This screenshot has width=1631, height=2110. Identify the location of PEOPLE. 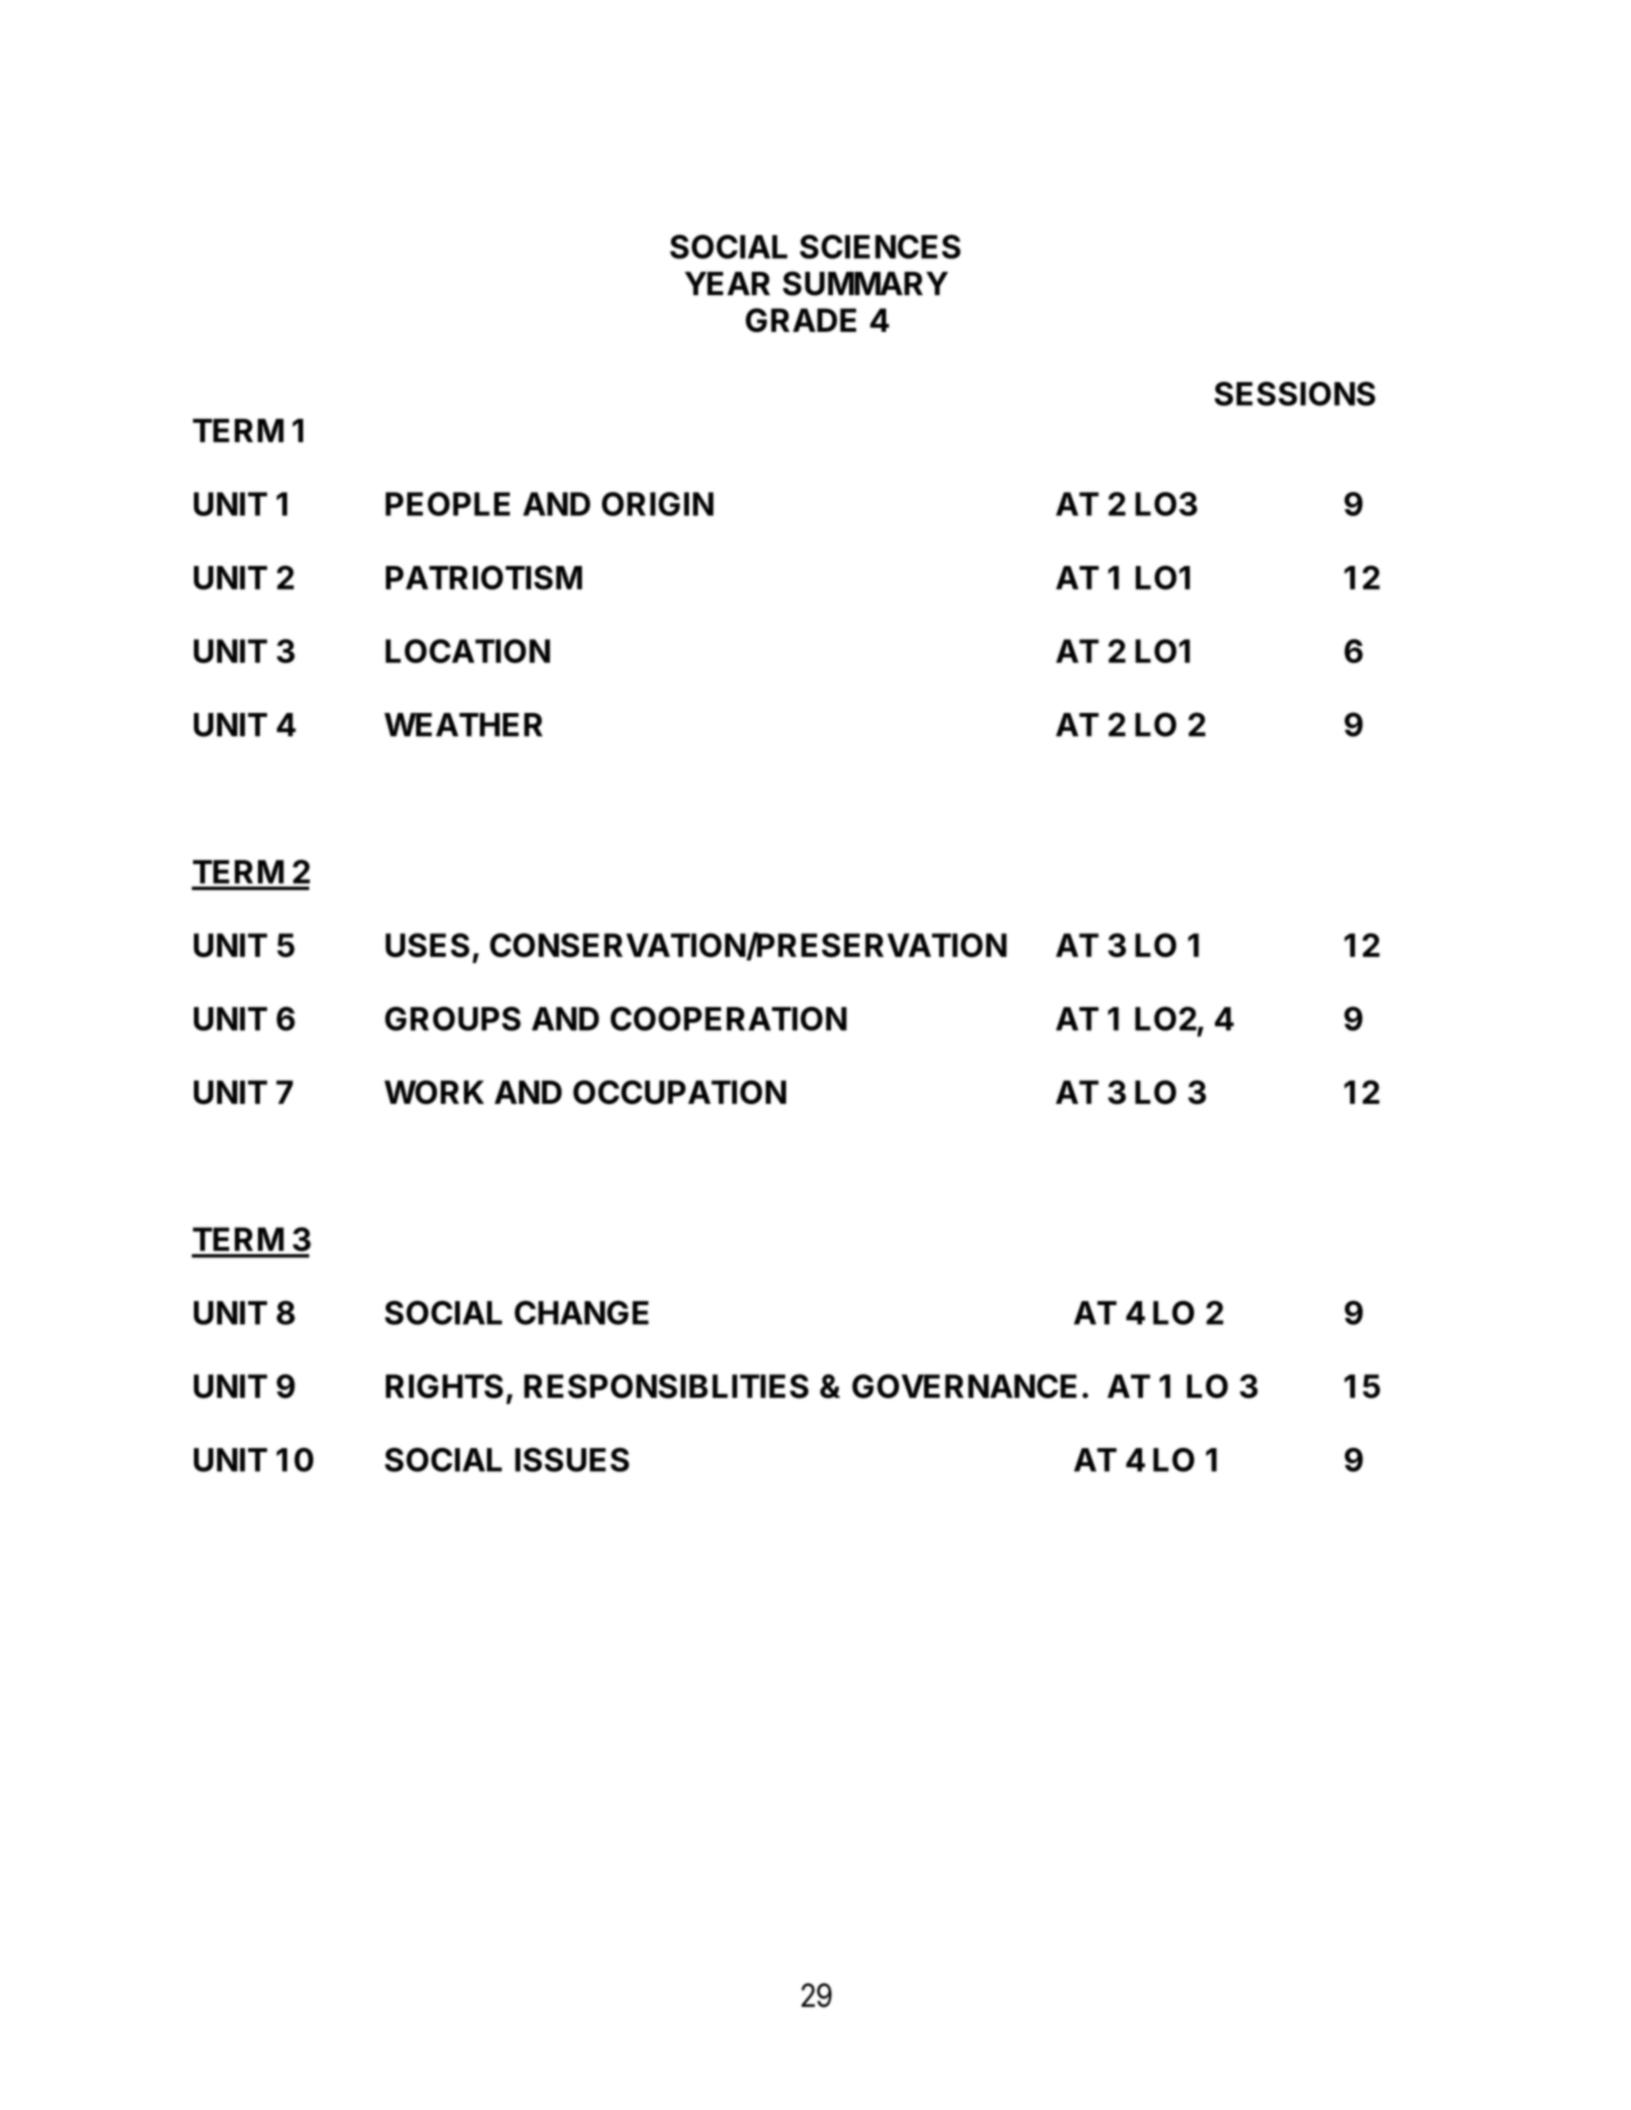
(448, 504).
